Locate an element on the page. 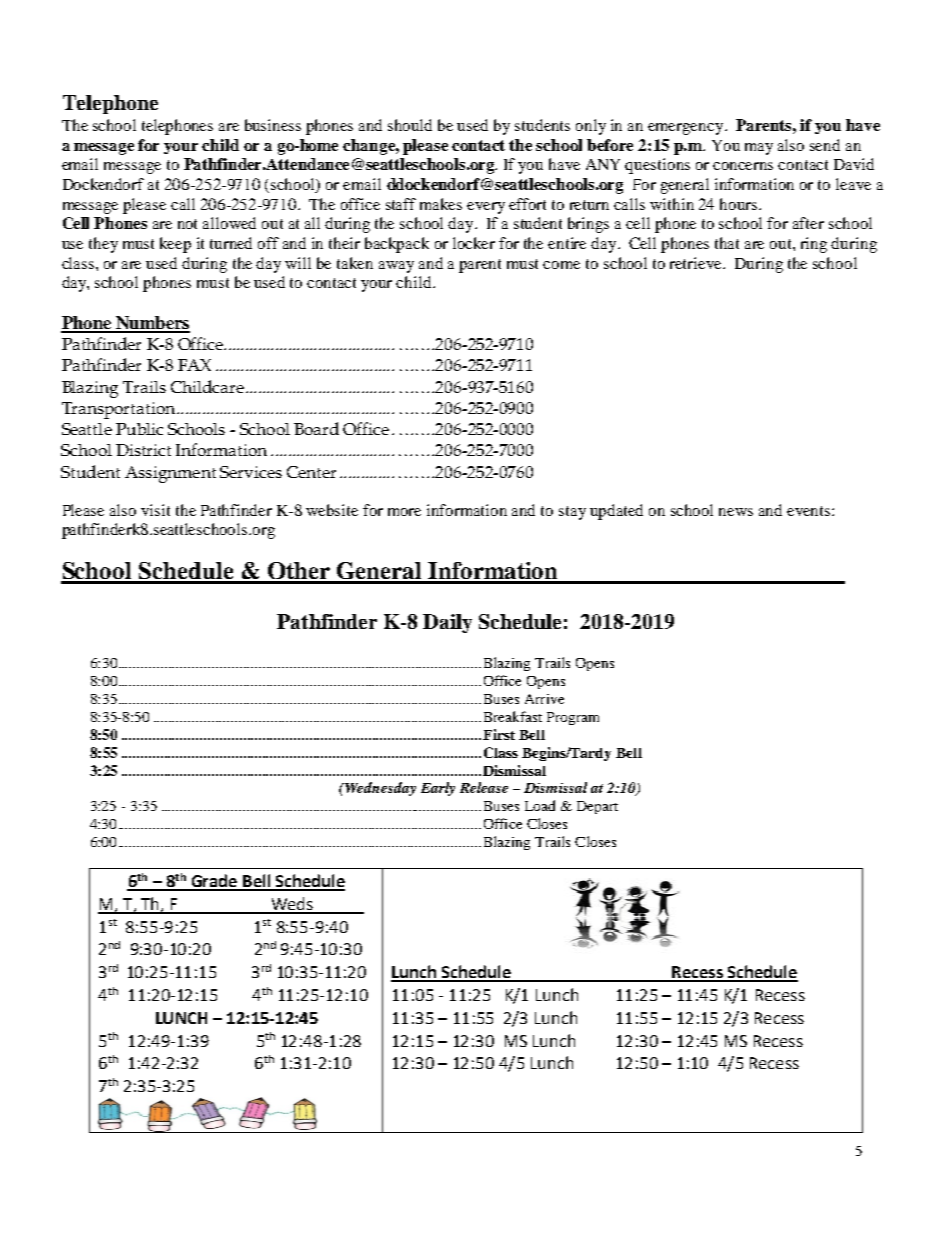 The height and width of the document is (1233, 952). may is located at coordinates (759, 149).
